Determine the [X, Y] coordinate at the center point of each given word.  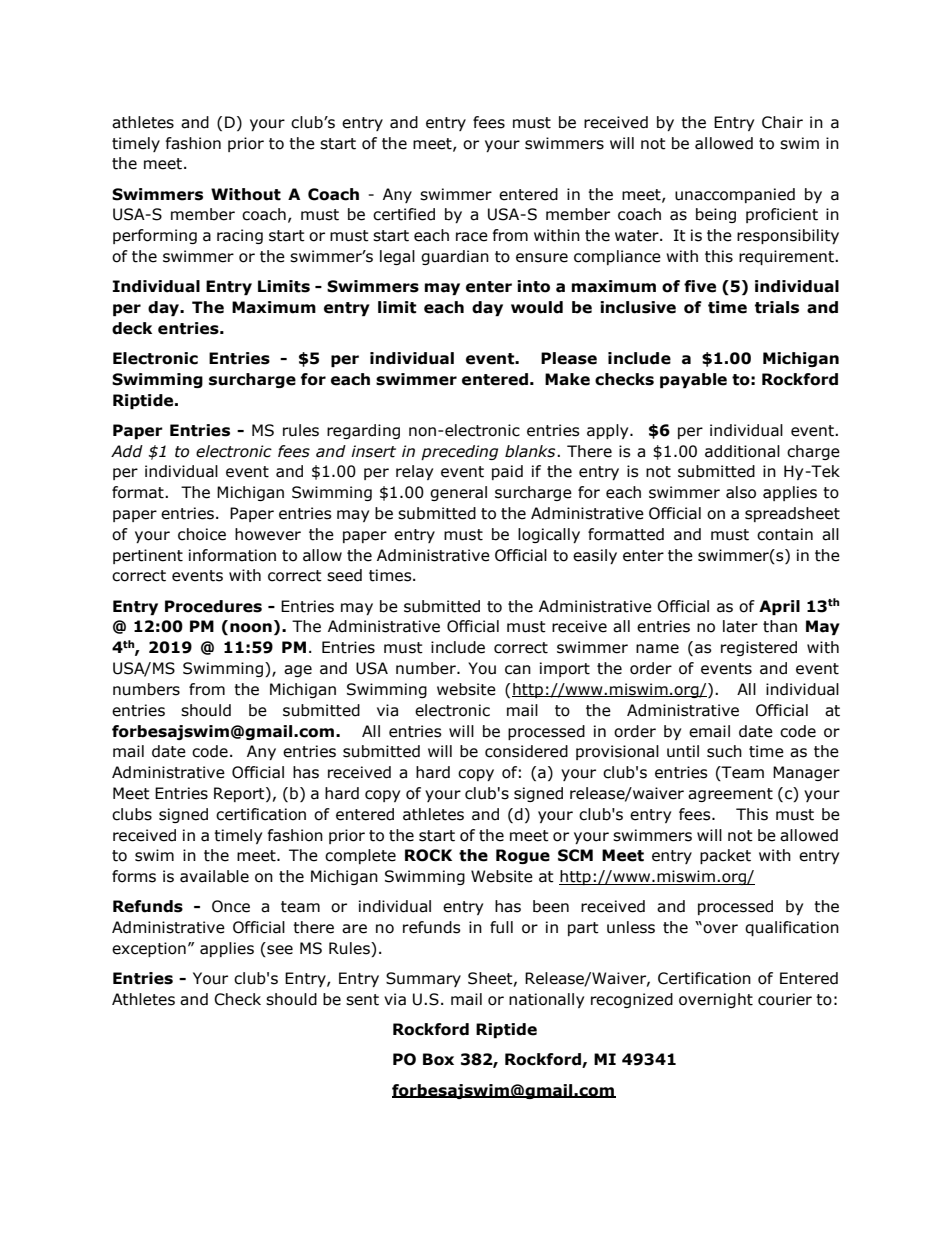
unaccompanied [735, 195]
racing [240, 236]
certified [404, 214]
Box [438, 1059]
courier [785, 999]
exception [149, 949]
